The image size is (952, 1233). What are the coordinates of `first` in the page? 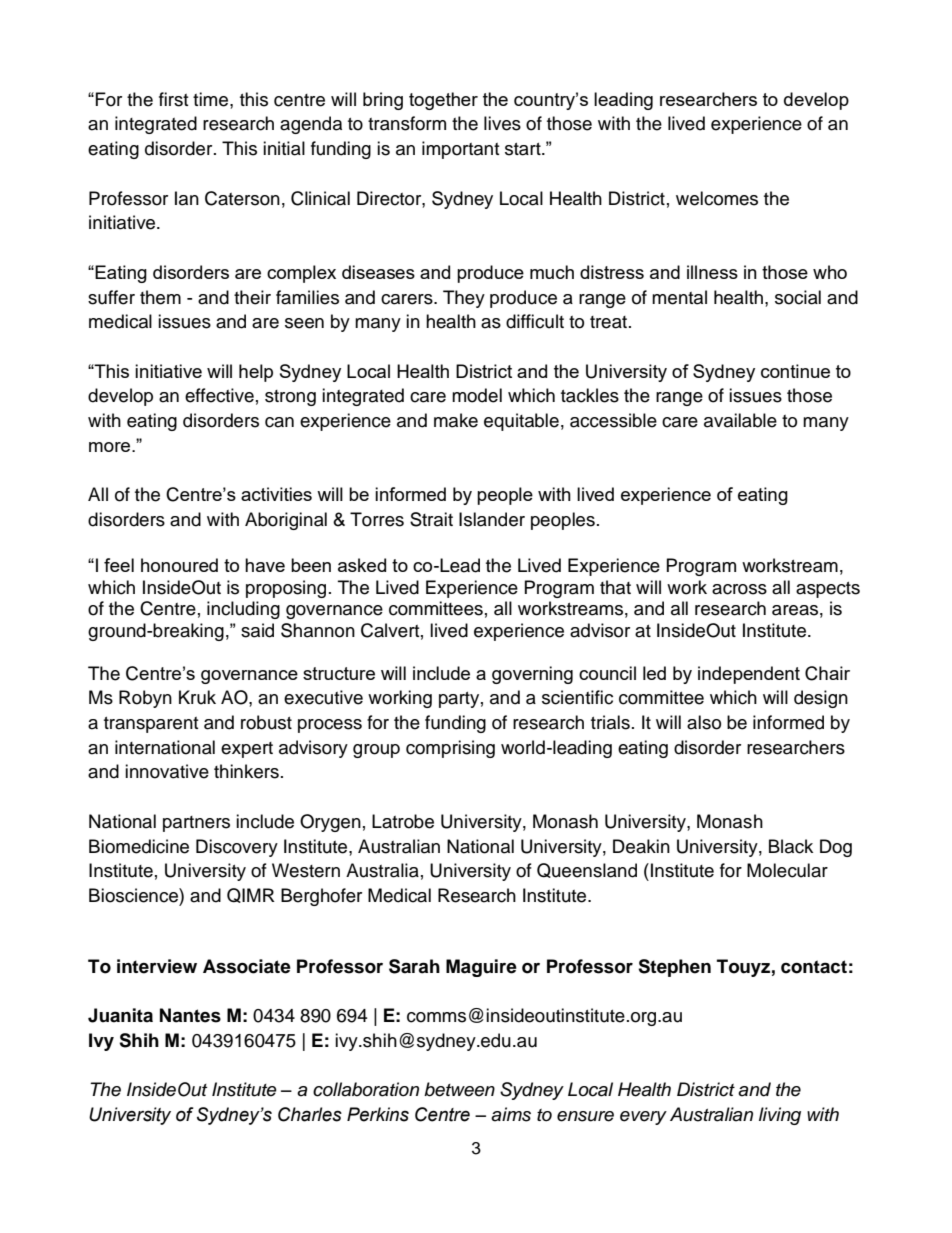 It's located at (173, 99).
